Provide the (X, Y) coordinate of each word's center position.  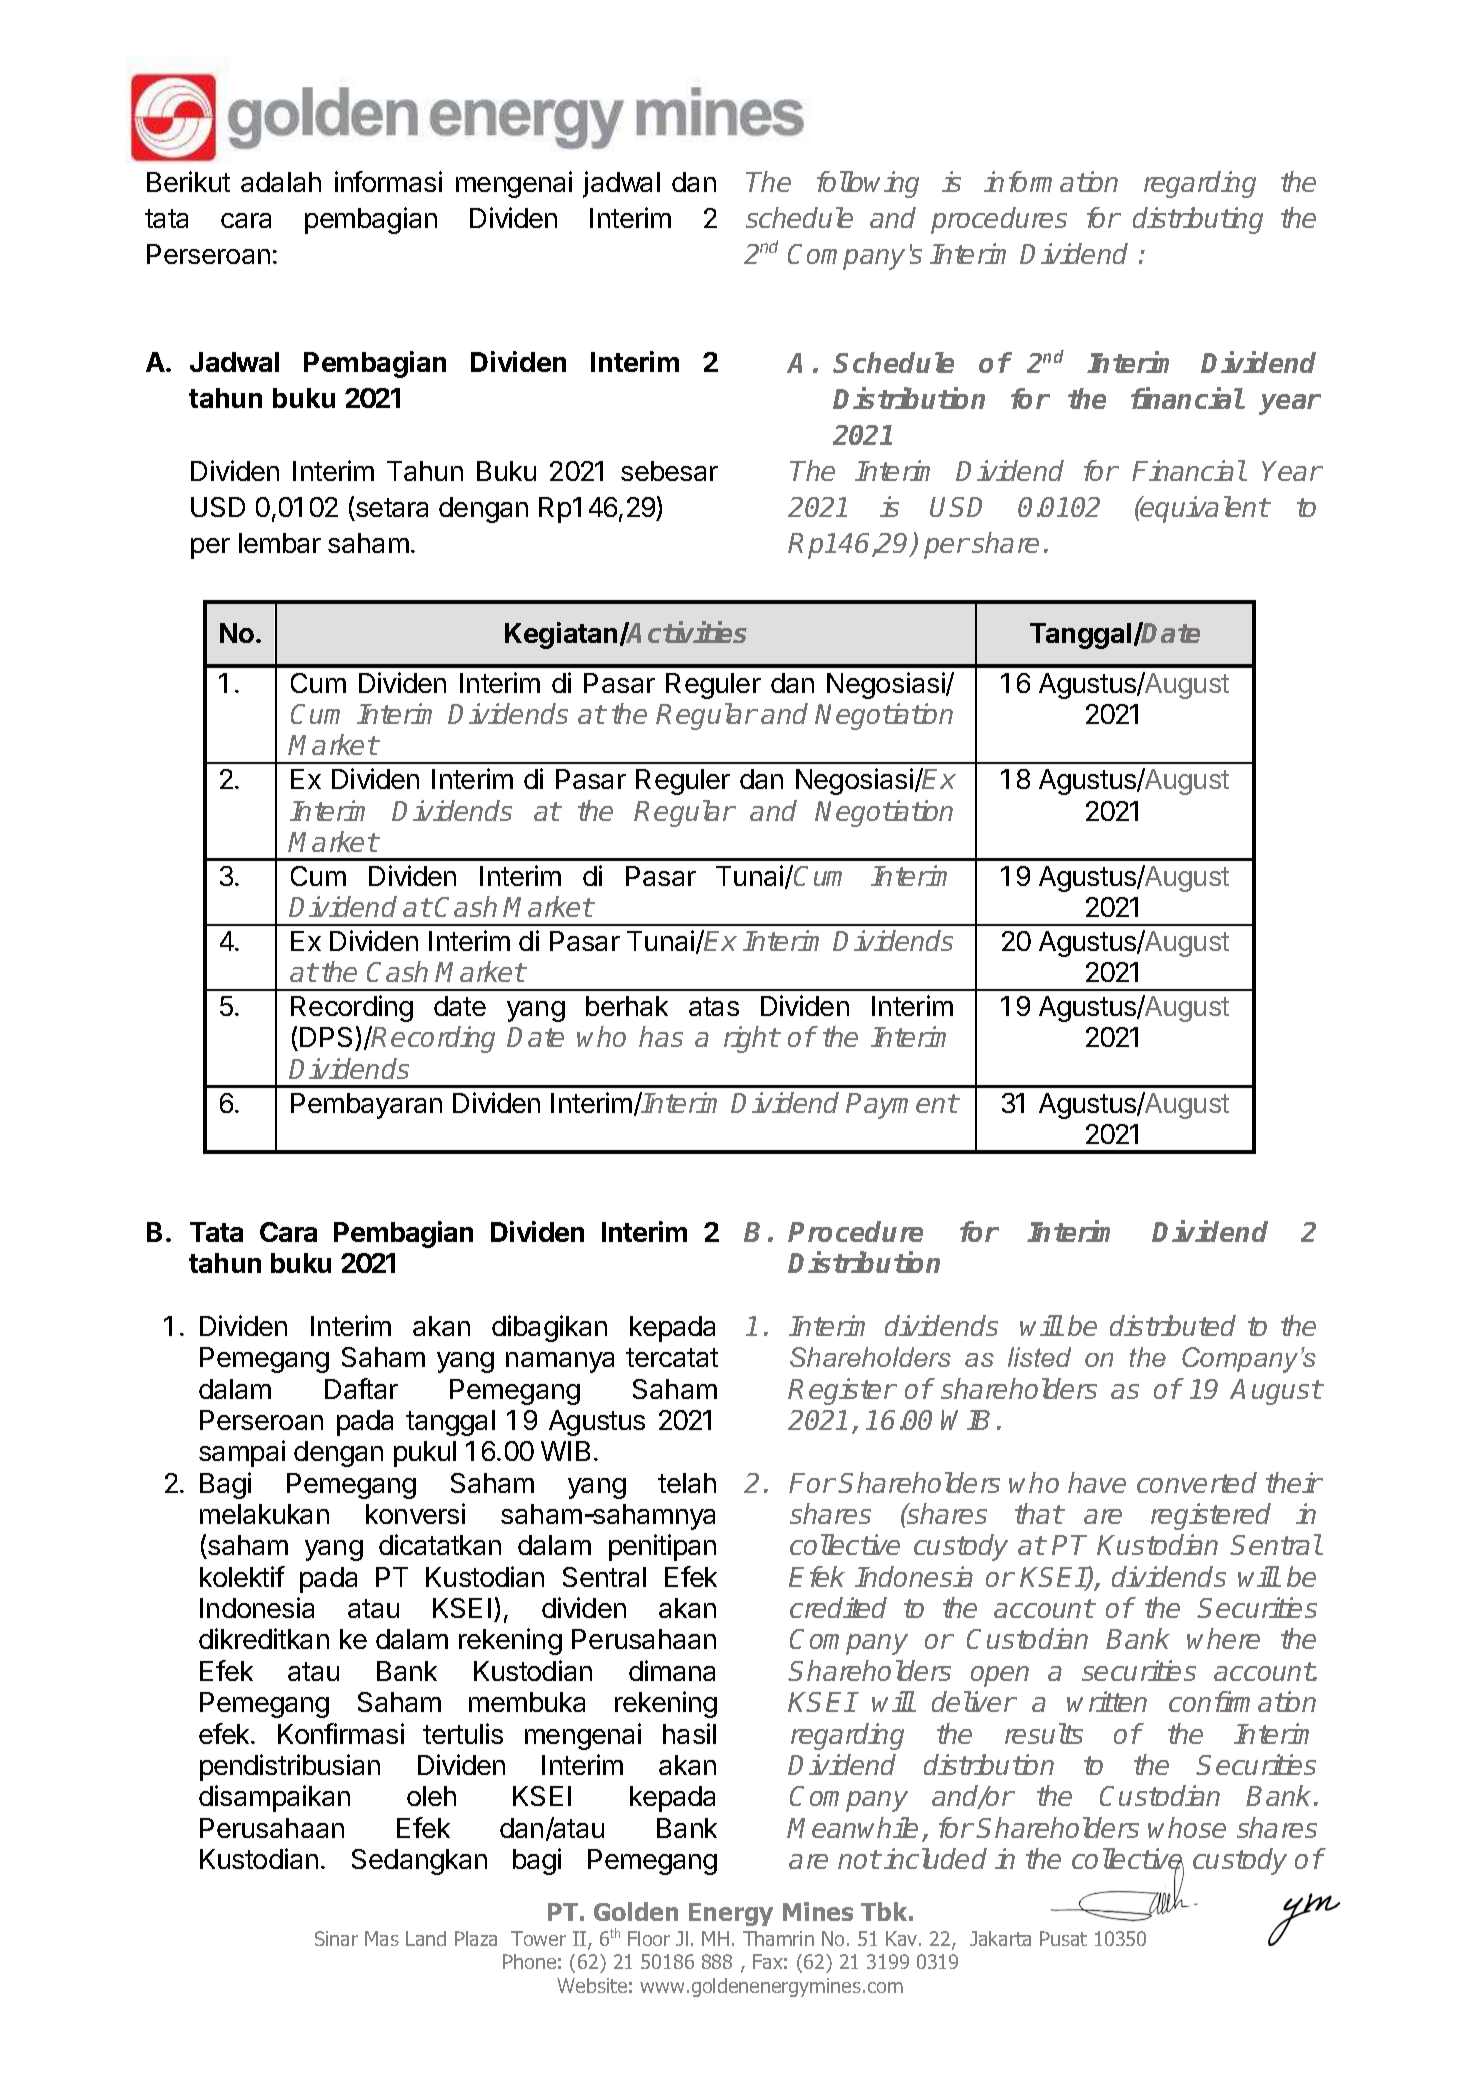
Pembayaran (366, 1106)
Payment (902, 1106)
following (868, 184)
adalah (281, 182)
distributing (1198, 220)
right (751, 1039)
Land (426, 1938)
